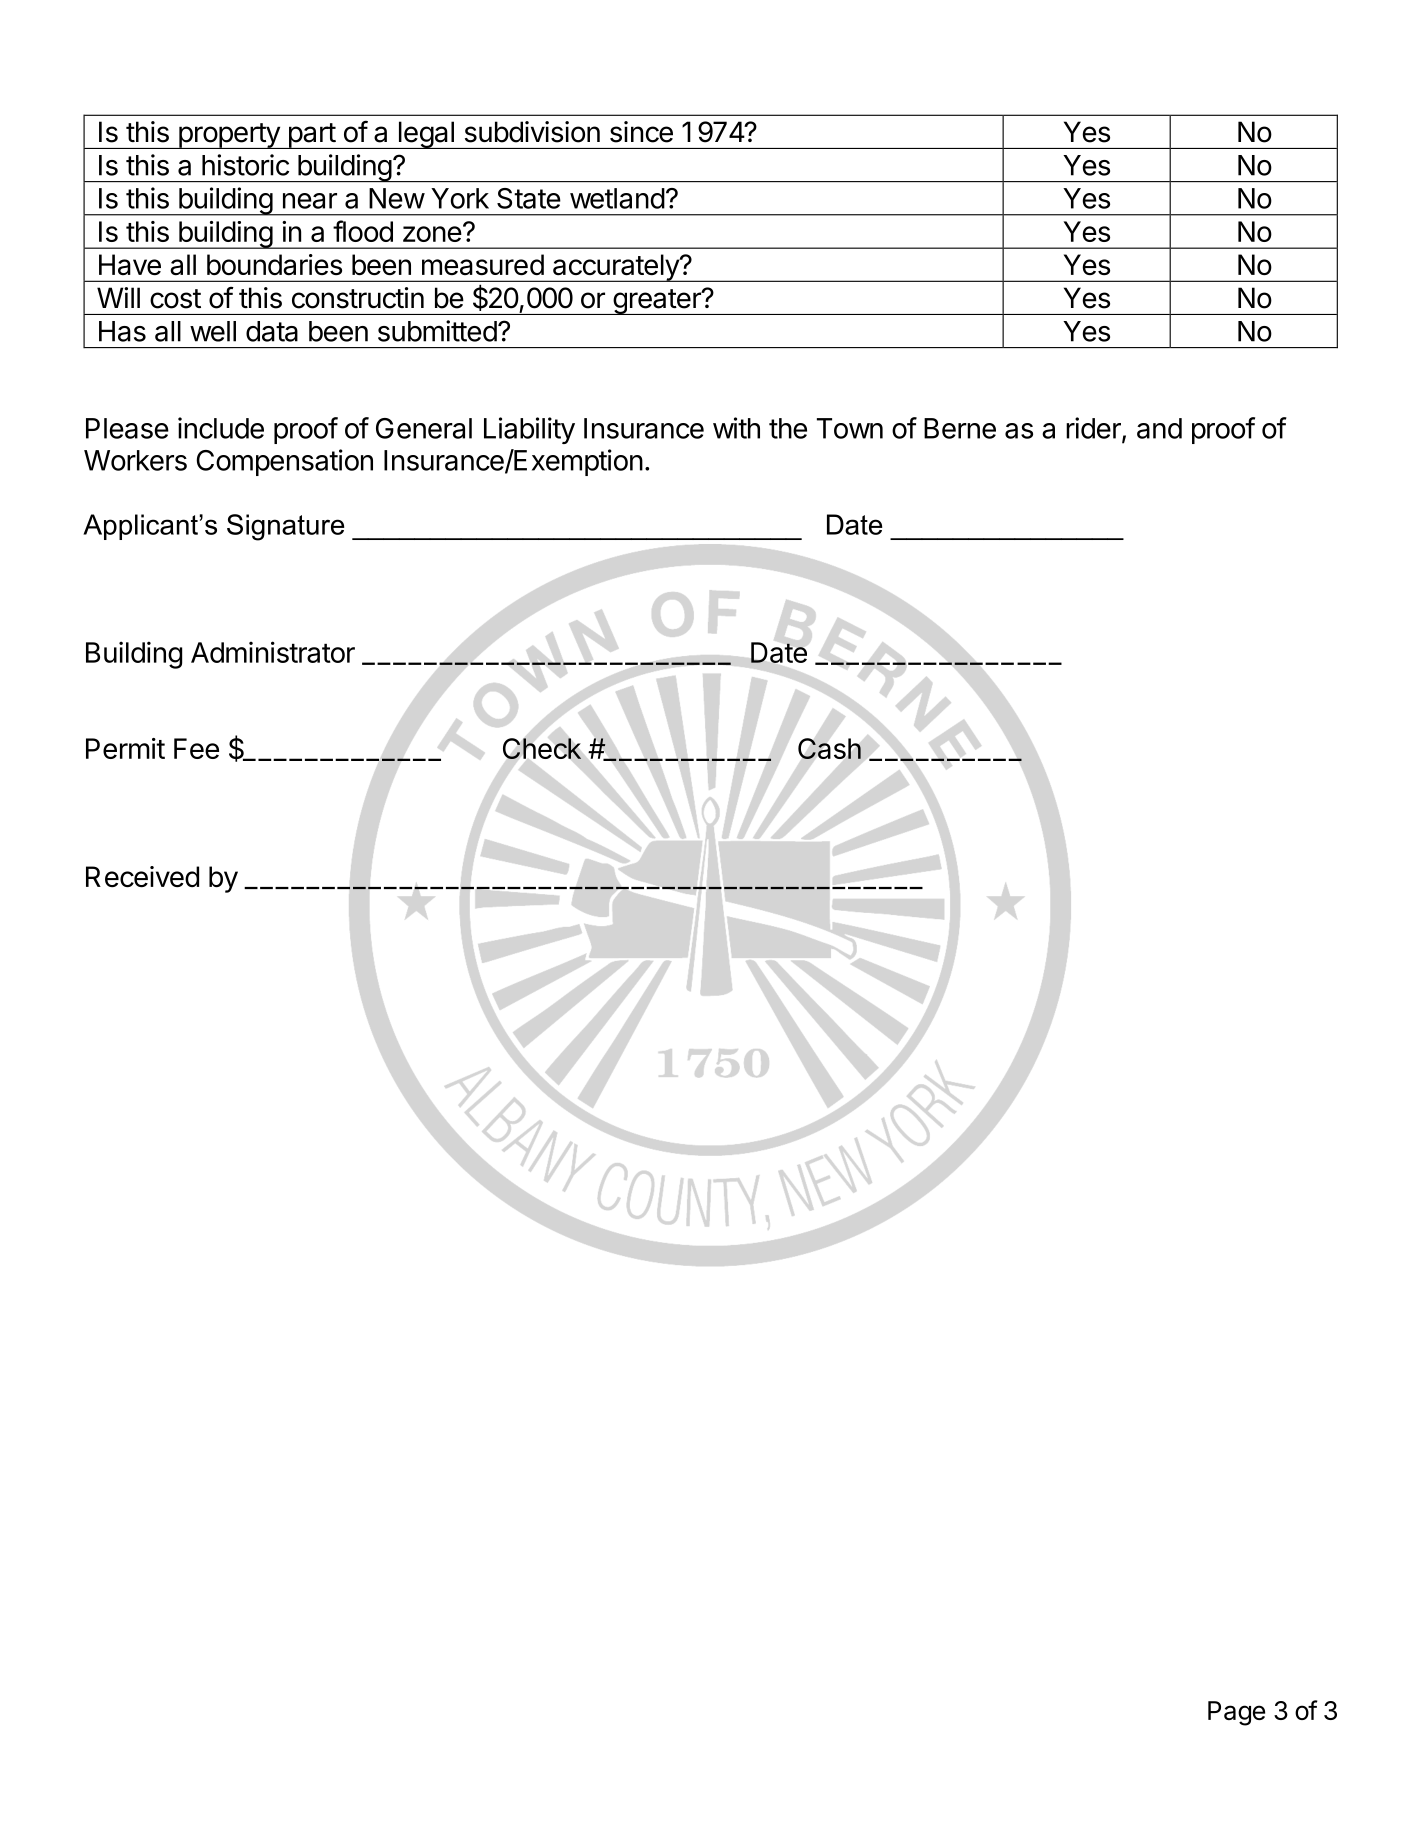 Image resolution: width=1420 pixels, height=1838 pixels. What do you see at coordinates (736, 428) in the screenshot?
I see `with` at bounding box center [736, 428].
